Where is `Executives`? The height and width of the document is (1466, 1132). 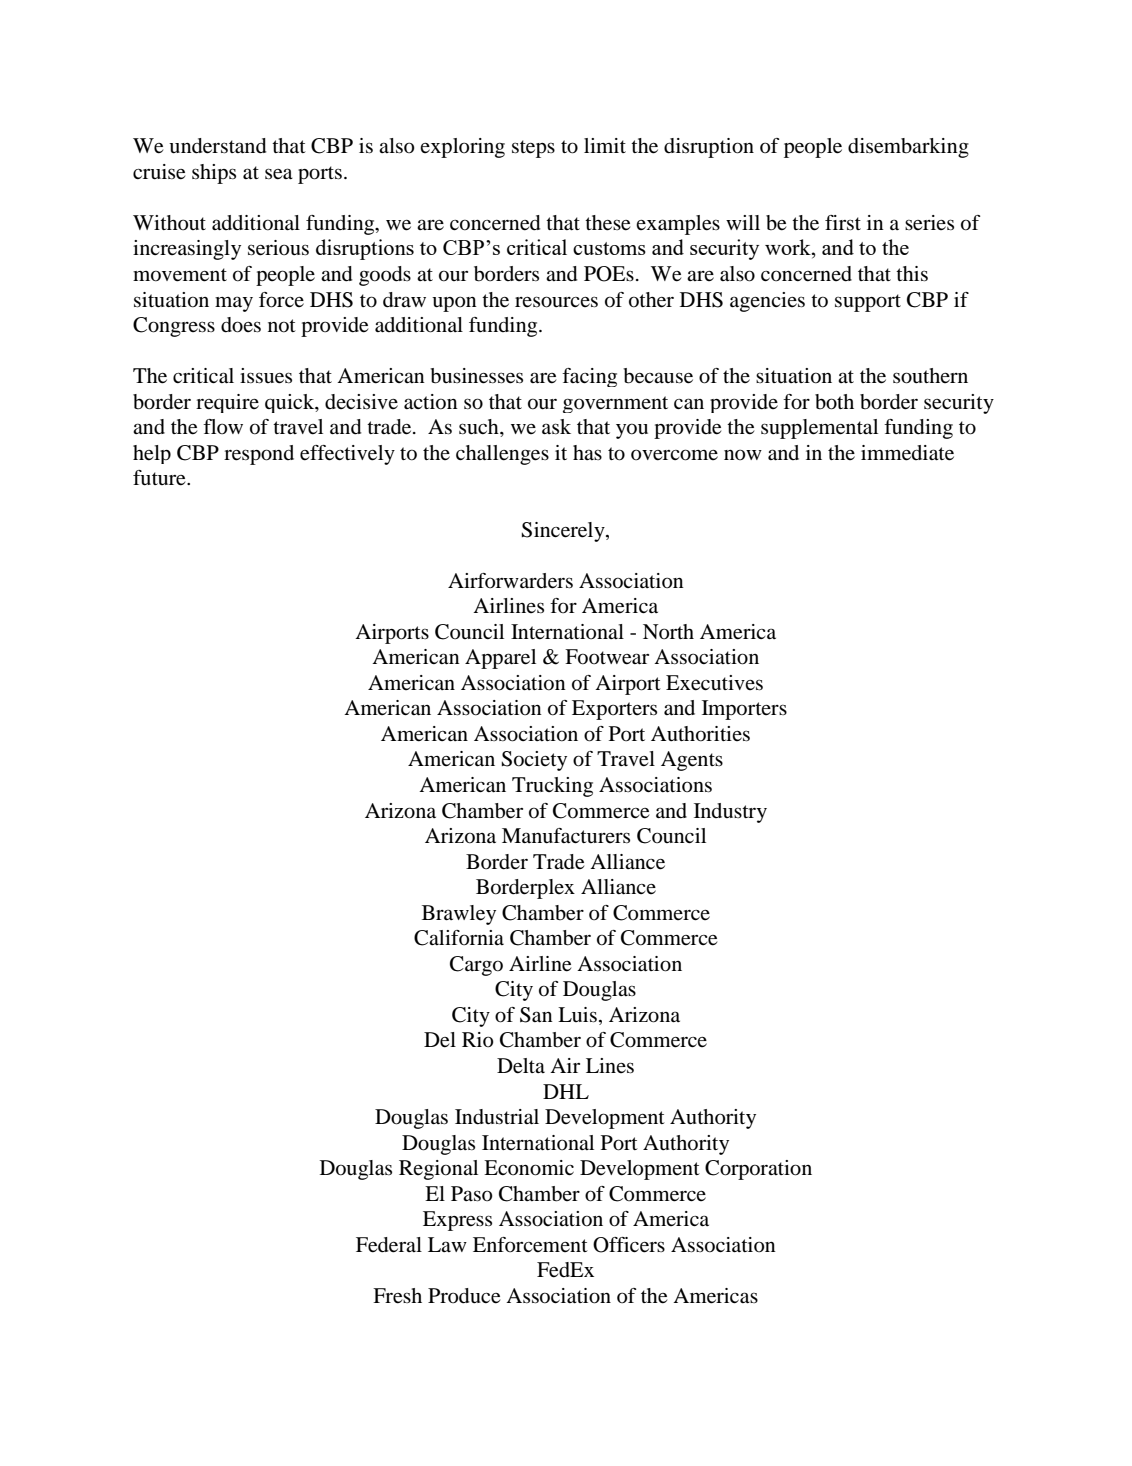 Executives is located at coordinates (714, 683).
